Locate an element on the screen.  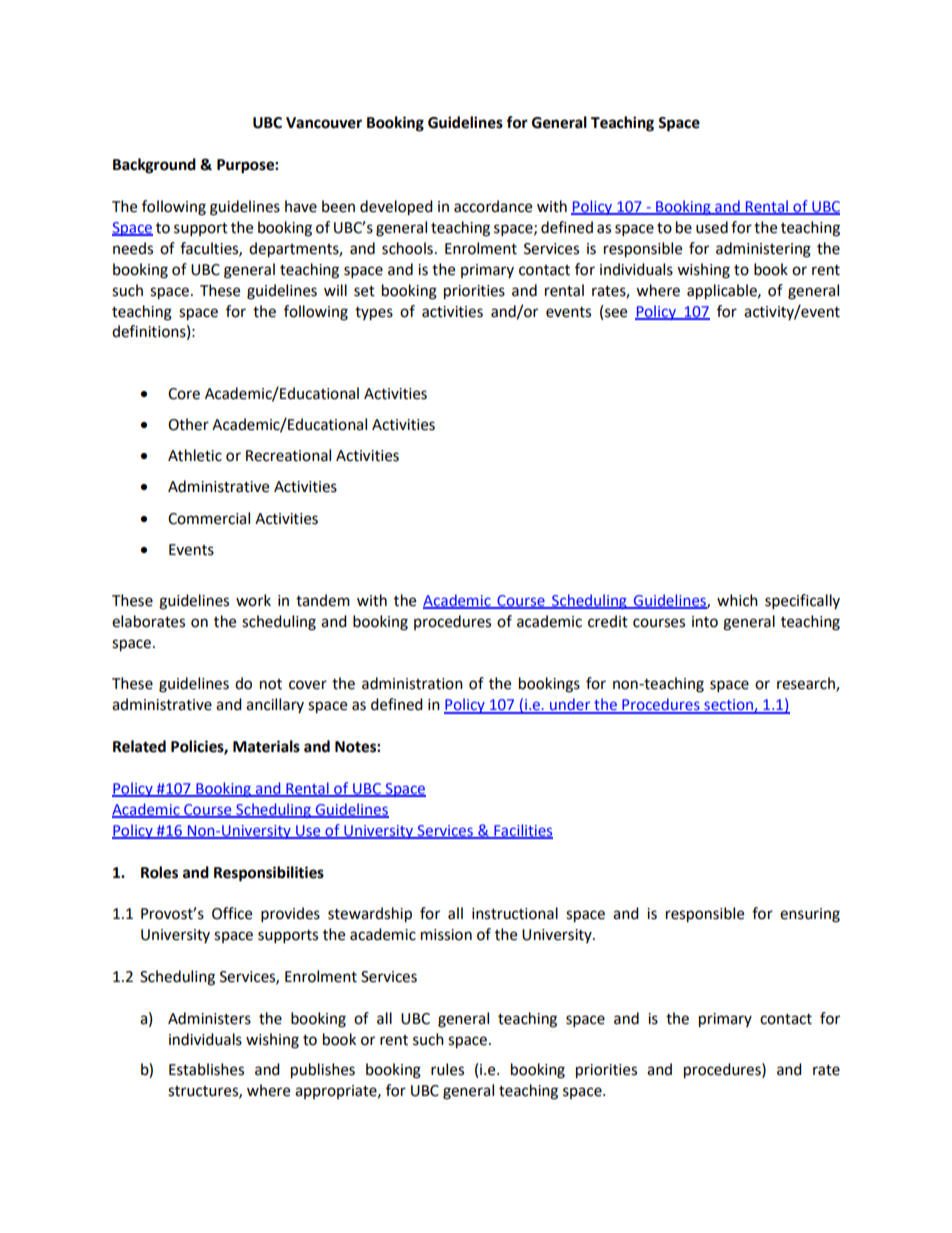
used is located at coordinates (712, 227).
